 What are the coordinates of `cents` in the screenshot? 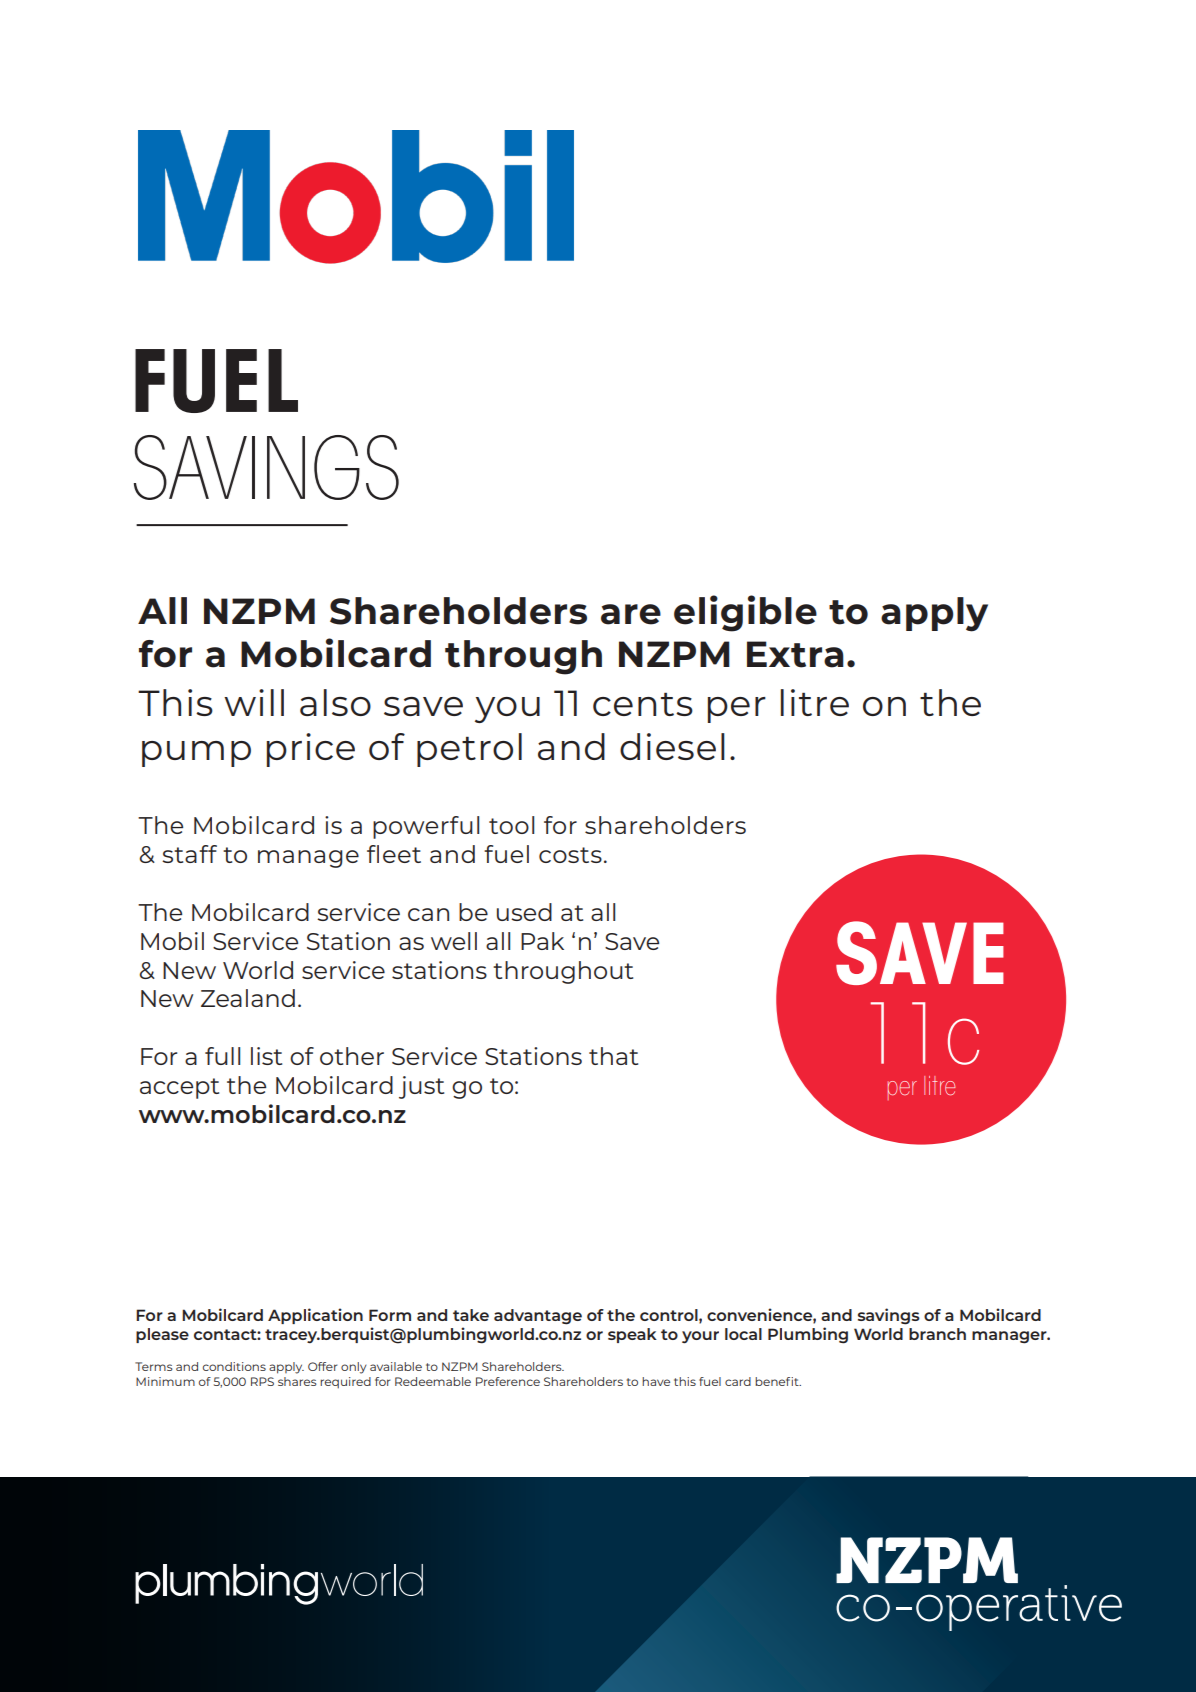 It's located at (643, 704).
